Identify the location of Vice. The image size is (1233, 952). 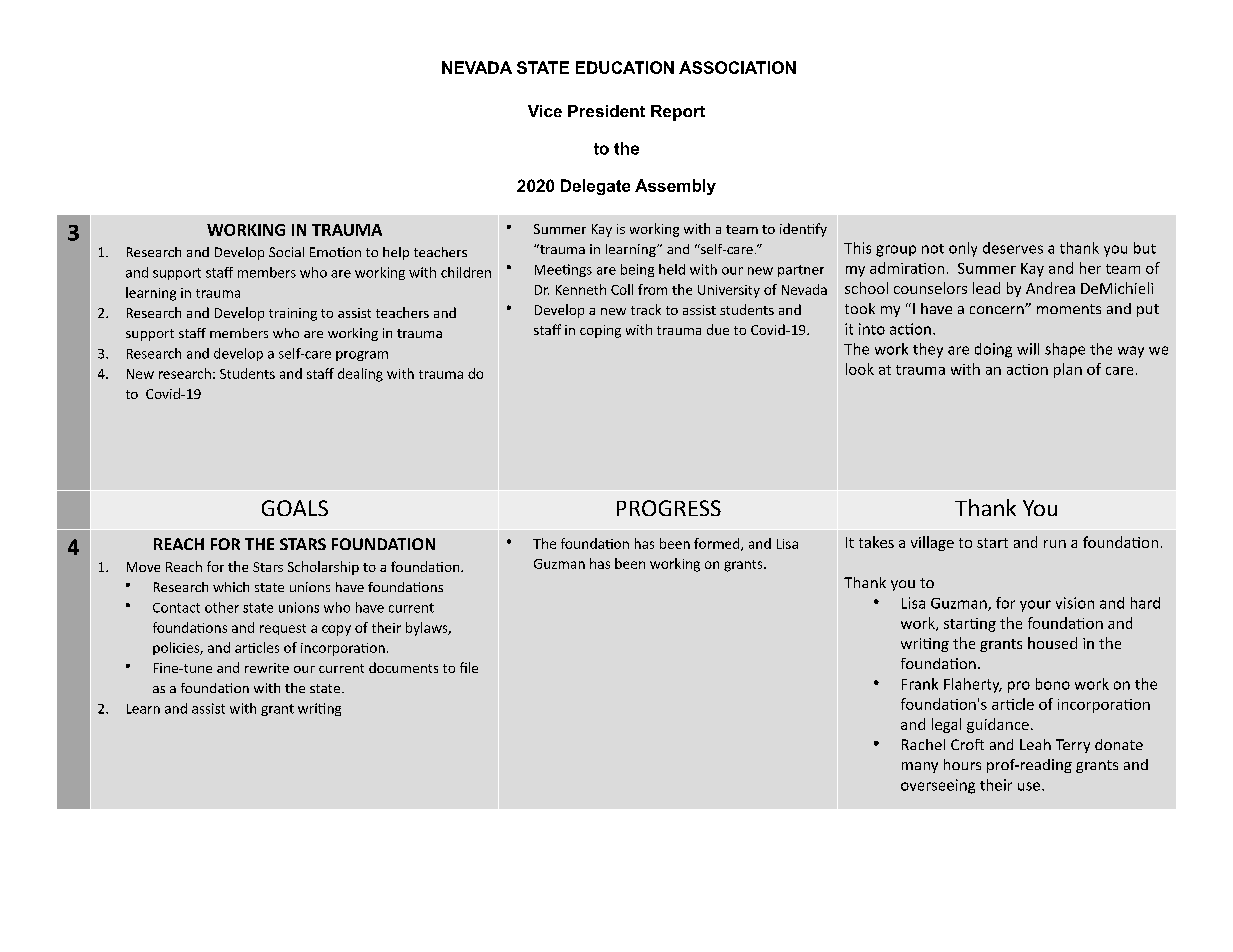
(545, 111).
